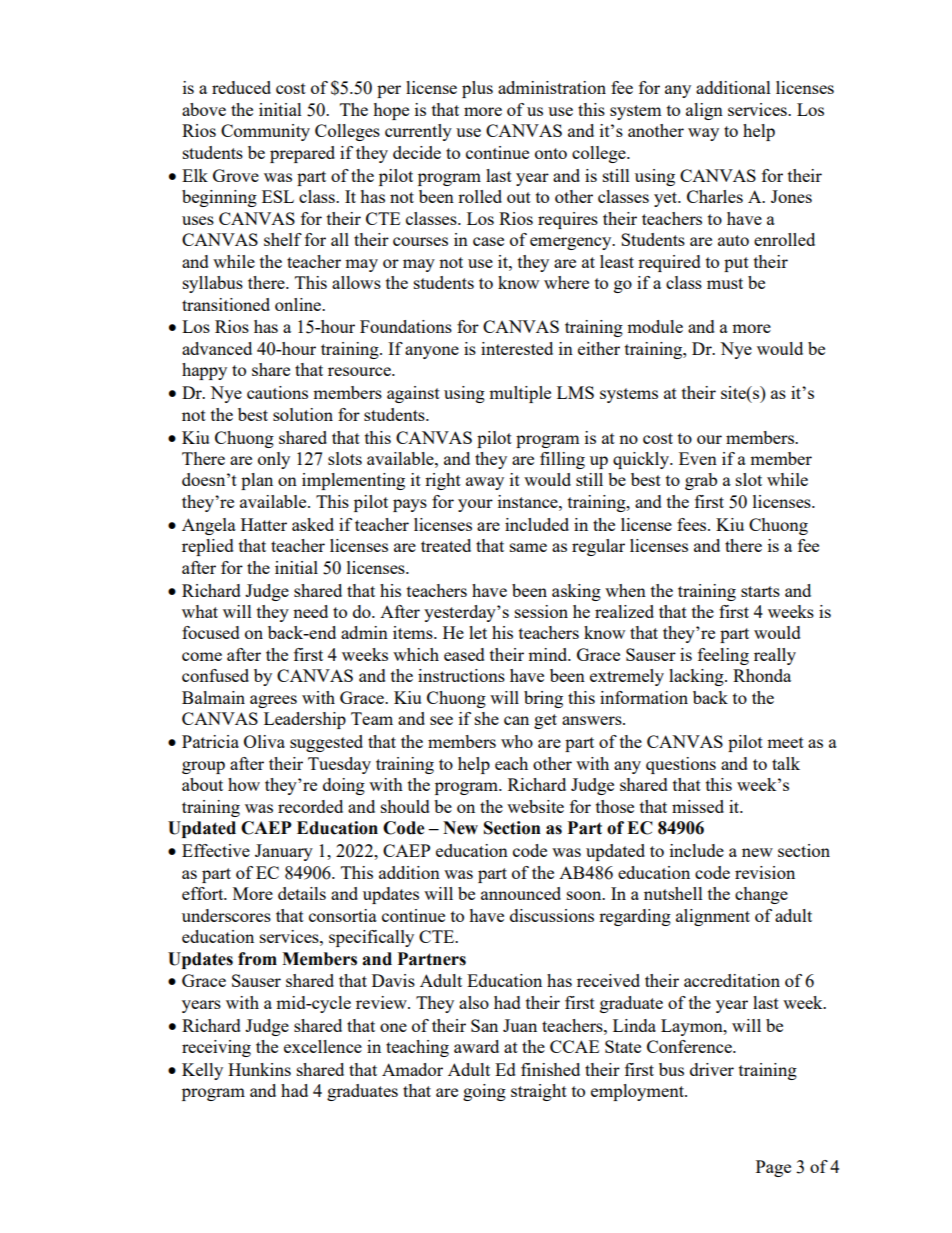 Image resolution: width=952 pixels, height=1233 pixels. Describe the element at coordinates (715, 196) in the screenshot. I see `Charles` at that location.
